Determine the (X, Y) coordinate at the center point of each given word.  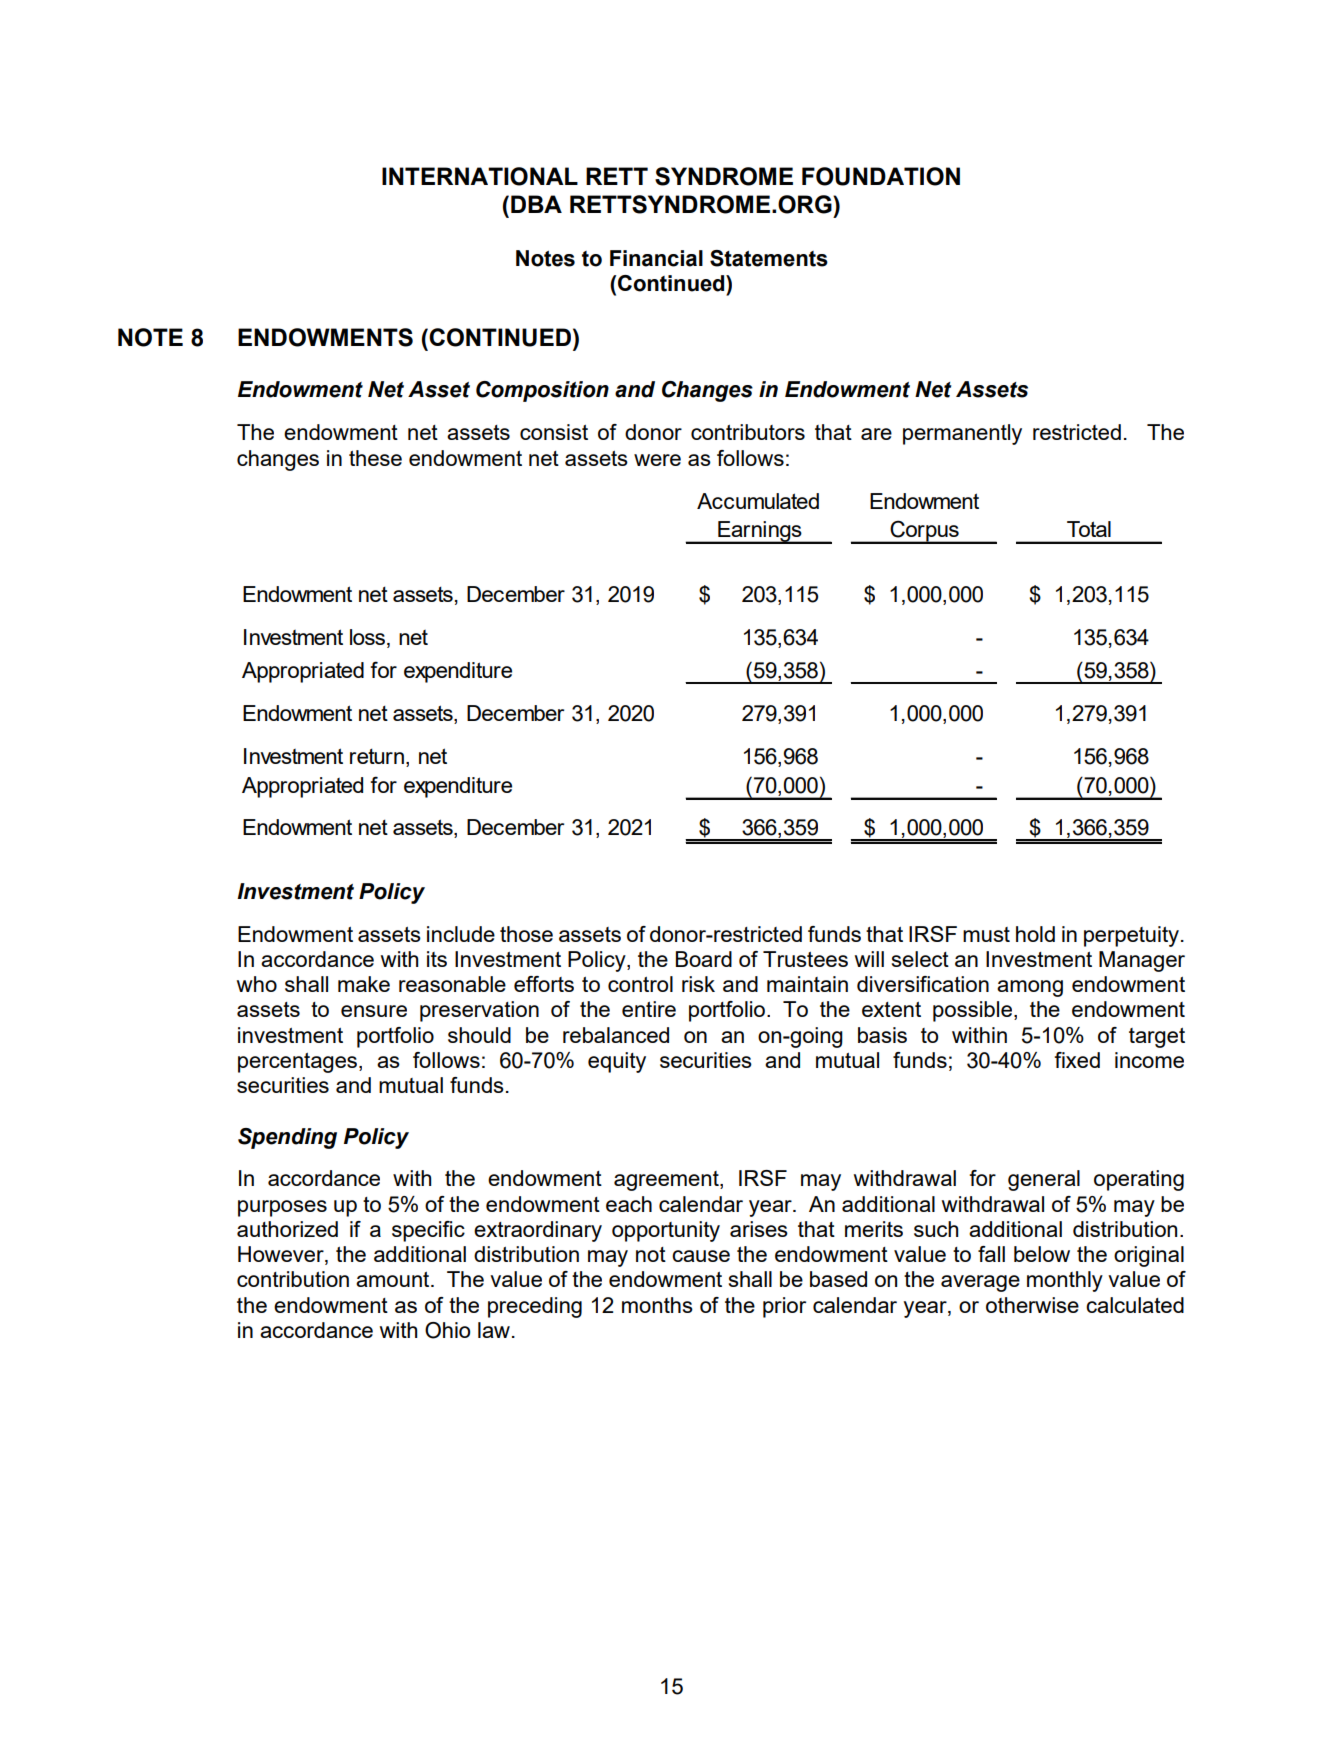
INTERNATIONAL (480, 176)
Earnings (760, 532)
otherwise (1032, 1305)
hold (1035, 934)
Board (704, 959)
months (657, 1305)
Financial (656, 258)
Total (1089, 529)
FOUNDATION (881, 176)
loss (369, 638)
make (364, 984)
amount (394, 1279)
